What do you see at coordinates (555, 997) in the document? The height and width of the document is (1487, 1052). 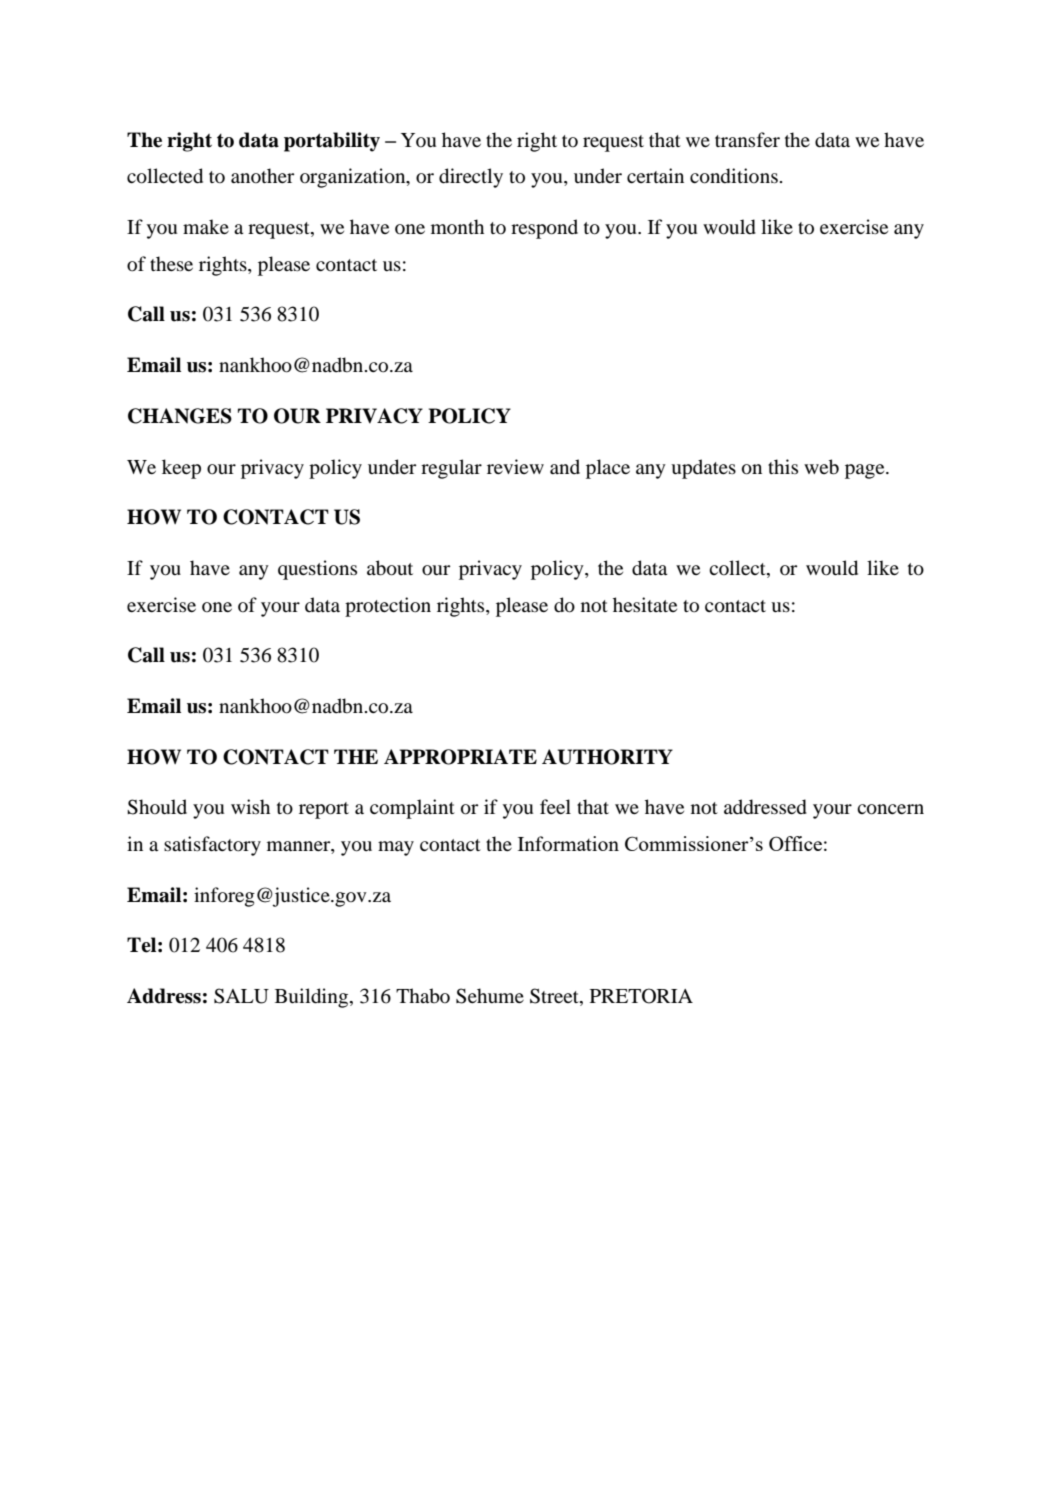 I see `Street` at bounding box center [555, 997].
